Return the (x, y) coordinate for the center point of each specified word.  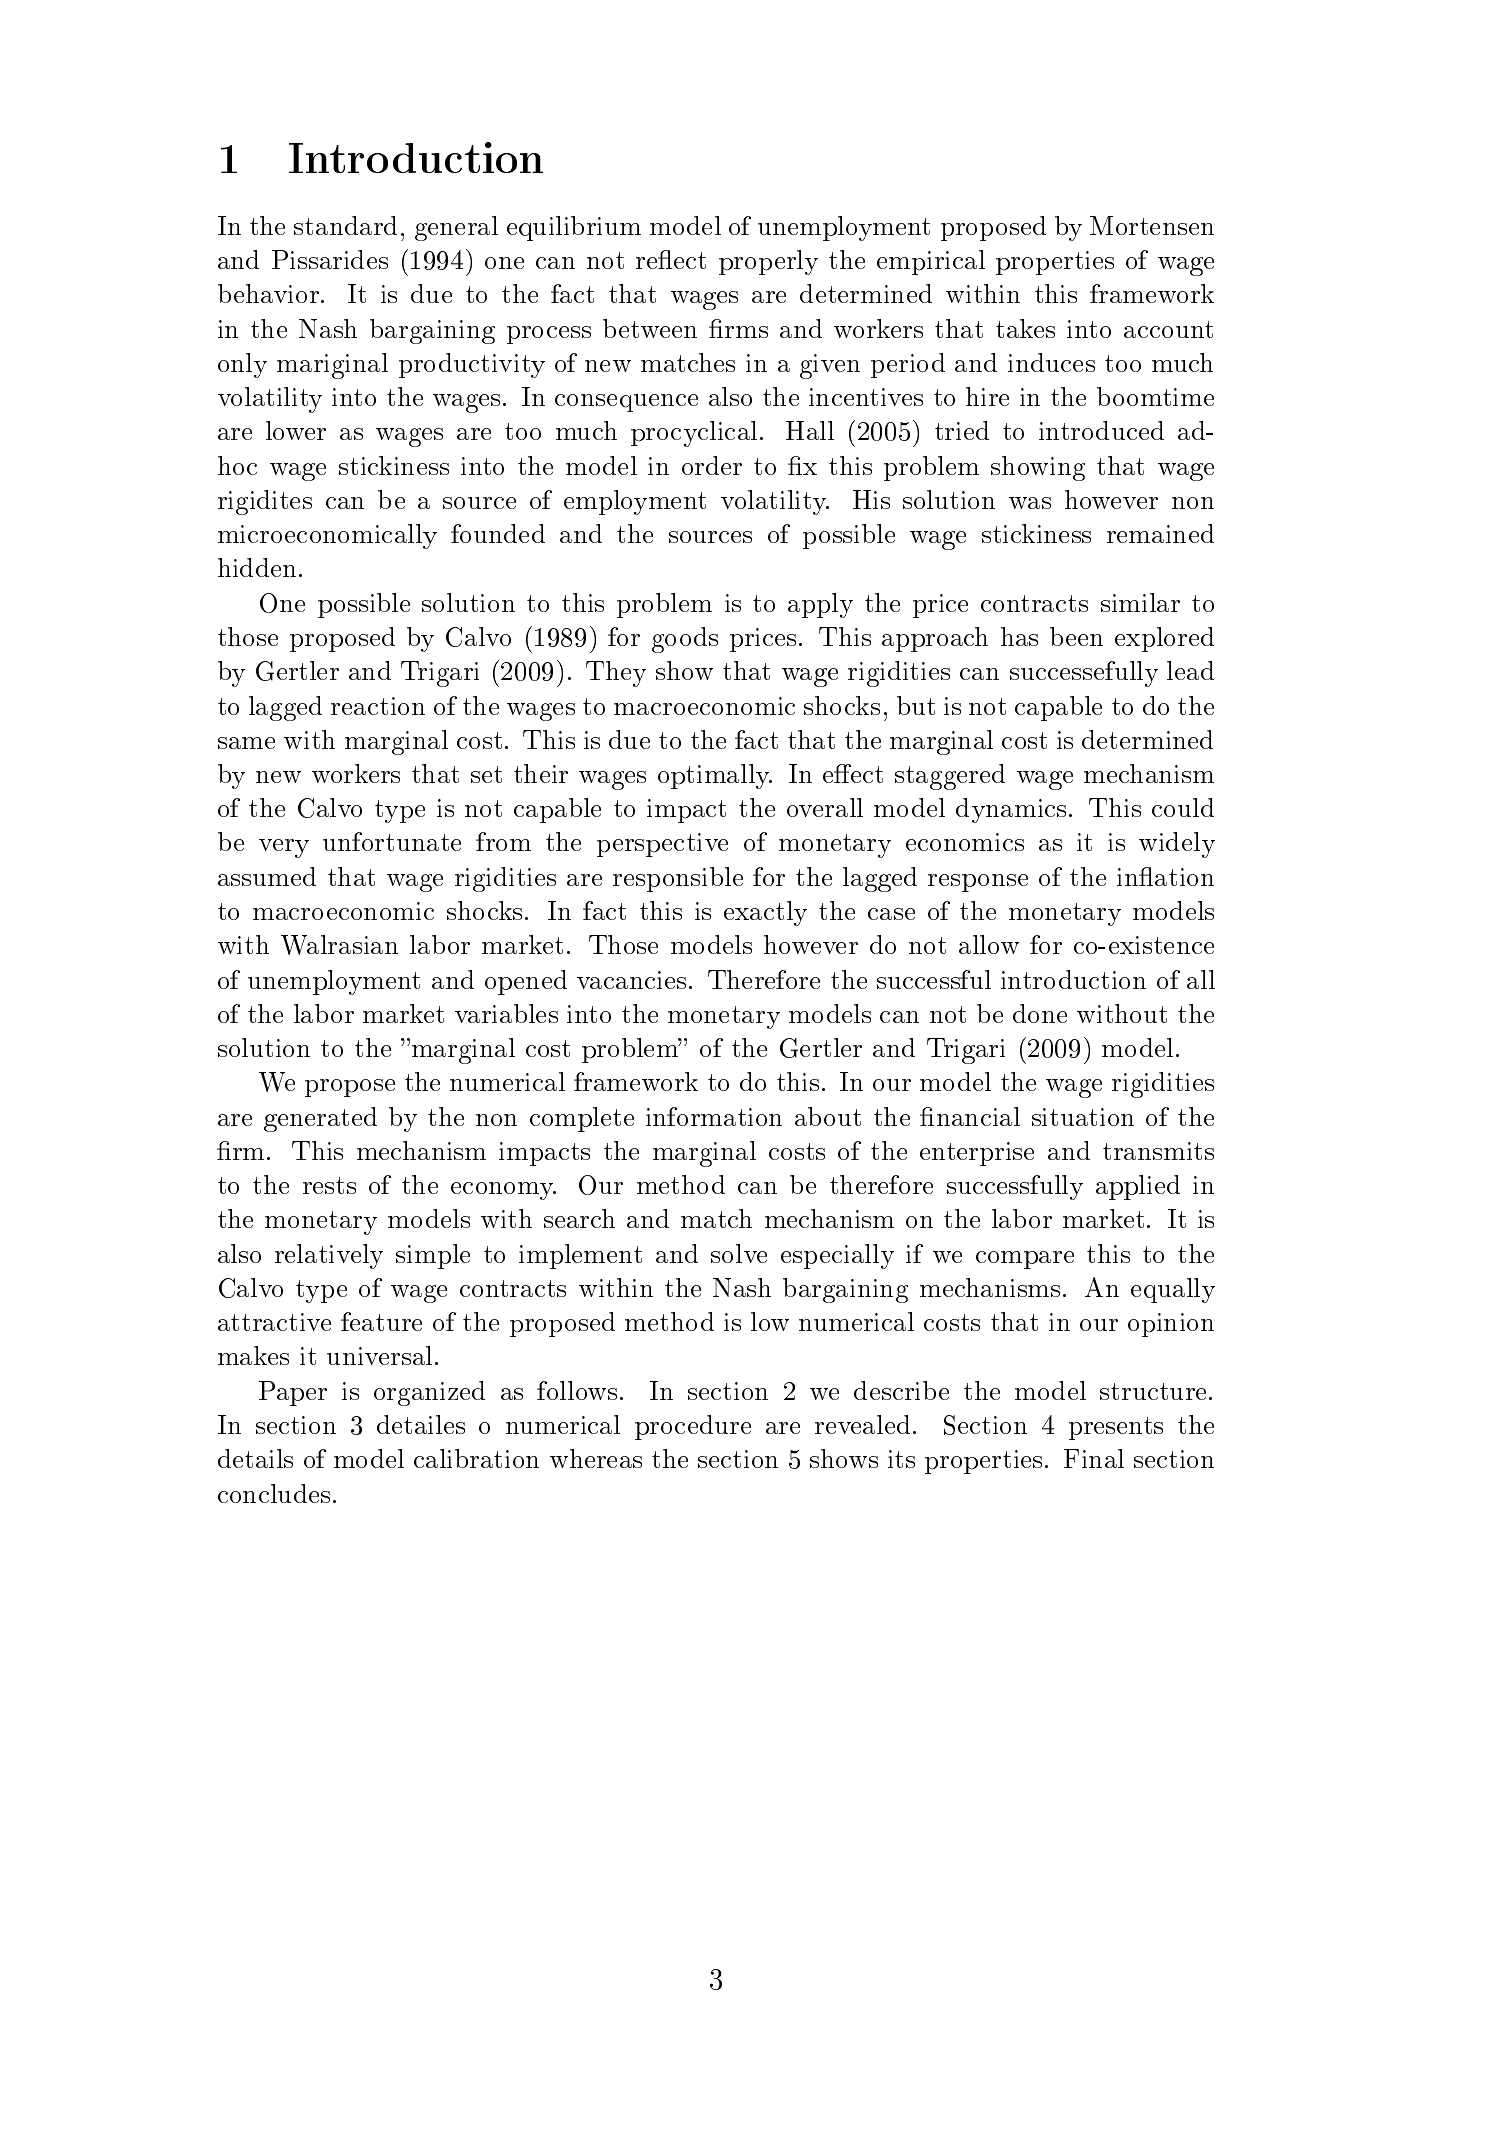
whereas (596, 1458)
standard (345, 225)
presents (1116, 1428)
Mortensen (1152, 225)
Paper (293, 1393)
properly (768, 262)
